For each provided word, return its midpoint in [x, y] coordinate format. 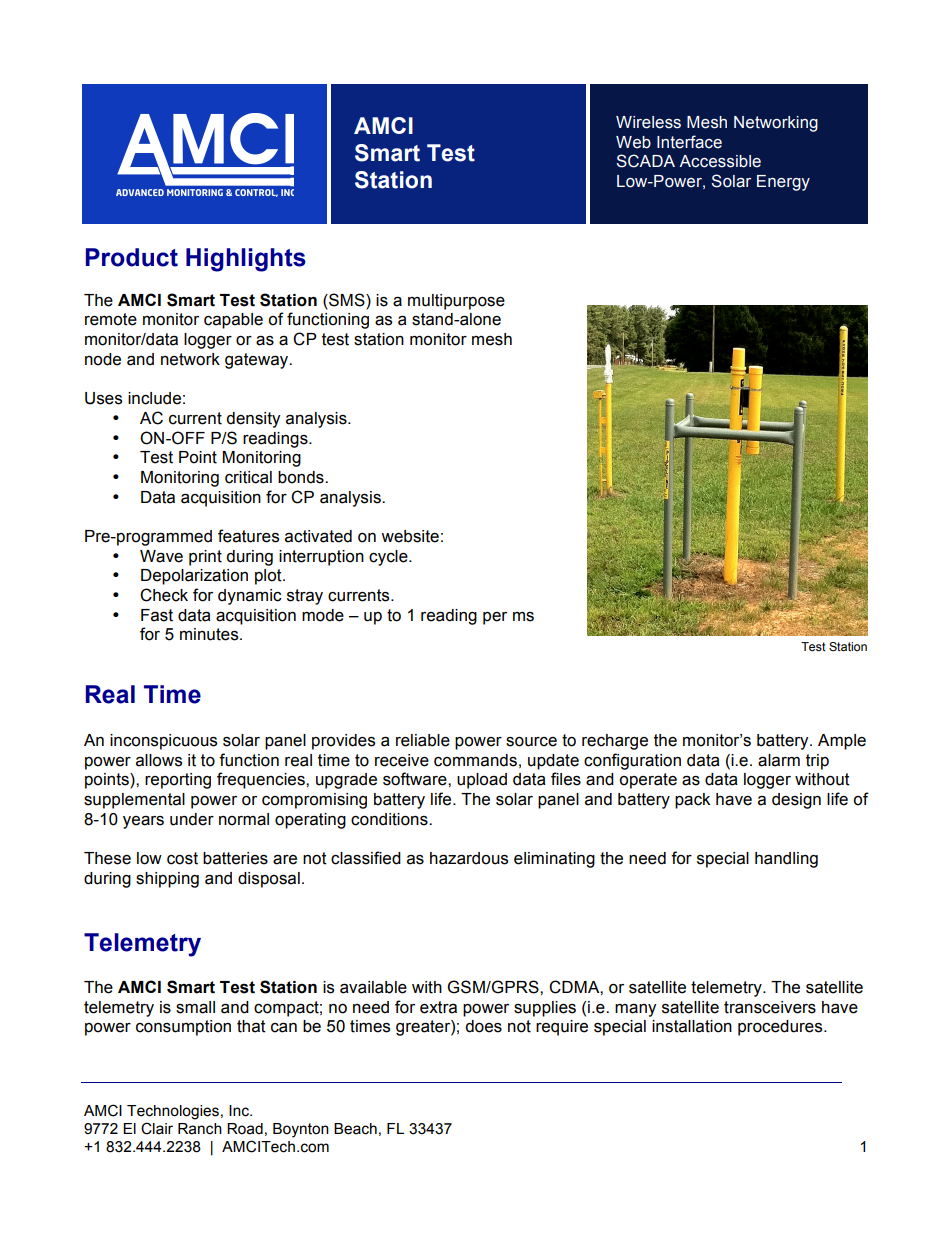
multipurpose [456, 302]
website [410, 536]
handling [786, 860]
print [205, 558]
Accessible [720, 161]
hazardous [469, 858]
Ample [842, 742]
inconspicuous [163, 742]
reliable [423, 740]
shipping [167, 880]
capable [233, 321]
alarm [779, 760]
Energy [783, 183]
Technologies [173, 1112]
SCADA [645, 161]
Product [132, 257]
